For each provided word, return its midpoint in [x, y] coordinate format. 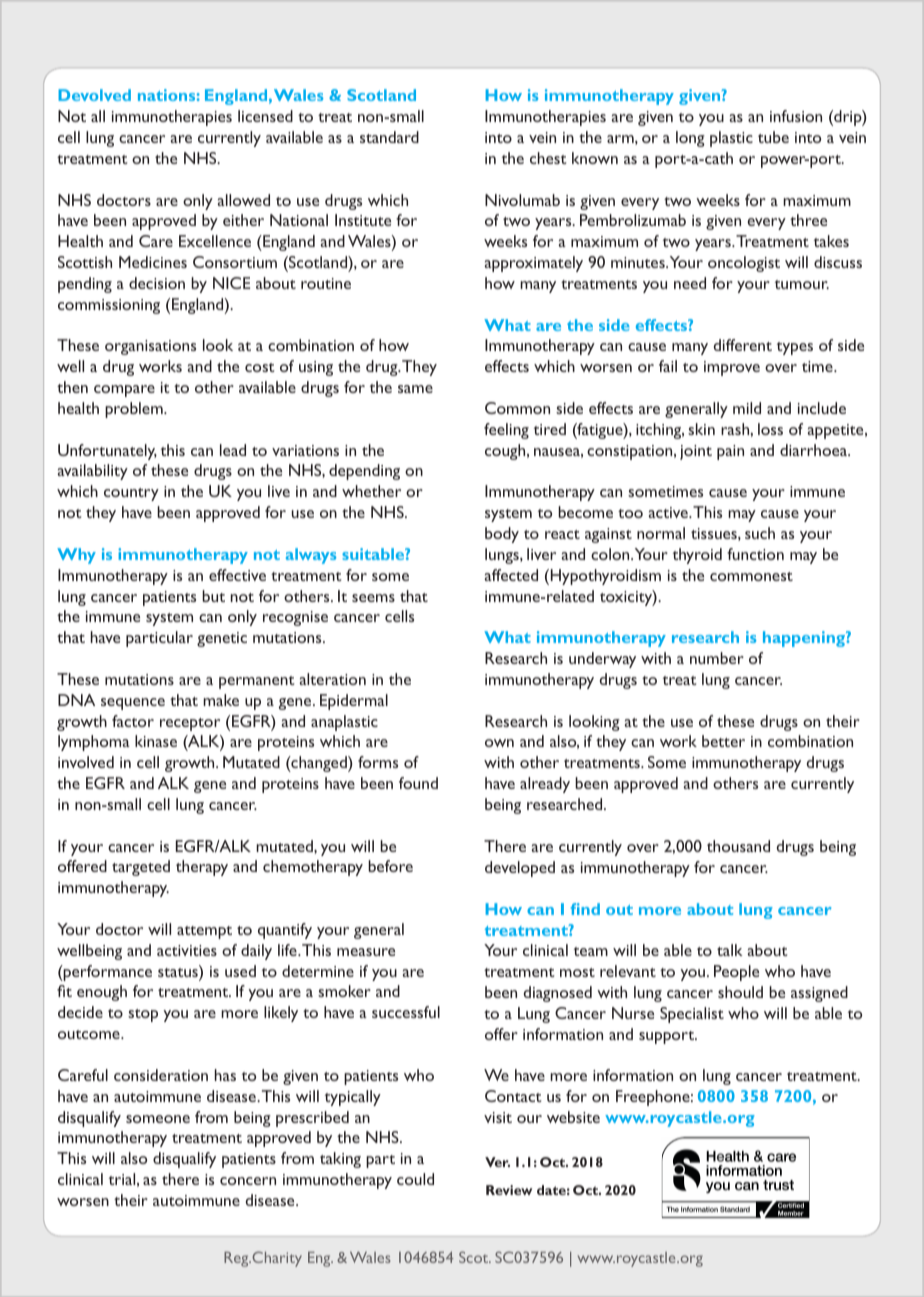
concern [248, 1181]
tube [773, 137]
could [415, 1179]
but [213, 596]
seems [373, 598]
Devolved [94, 95]
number [717, 658]
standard [389, 137]
